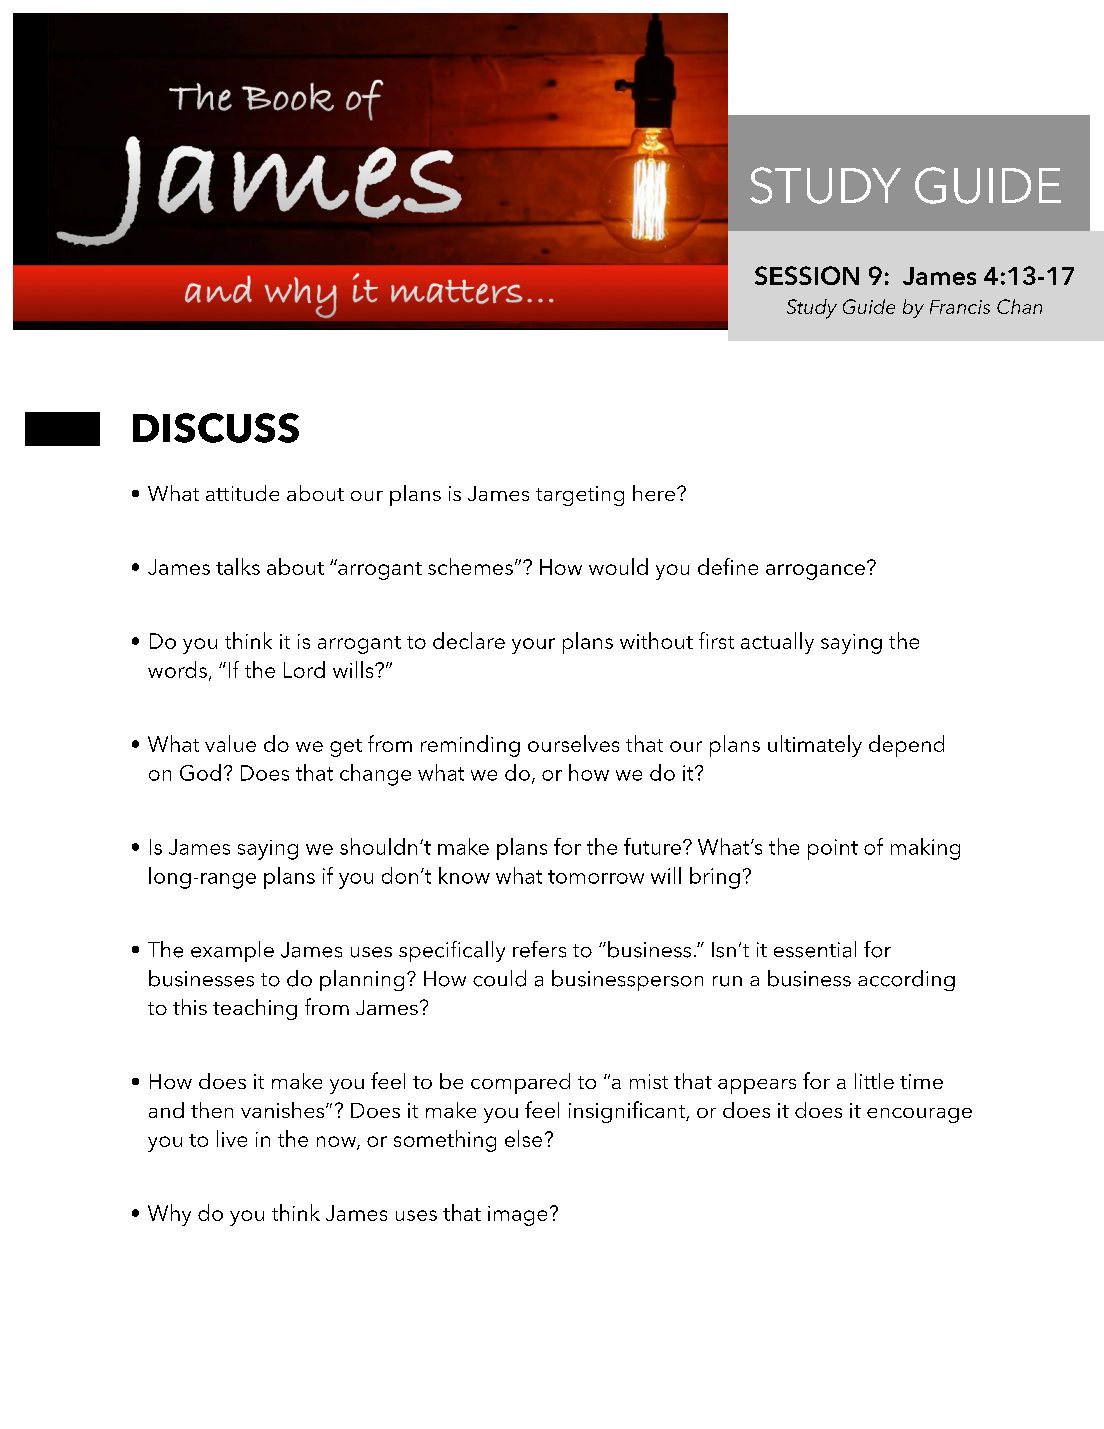 Image resolution: width=1104 pixels, height=1429 pixels. What do you see at coordinates (960, 307) in the screenshot?
I see `Francis` at bounding box center [960, 307].
